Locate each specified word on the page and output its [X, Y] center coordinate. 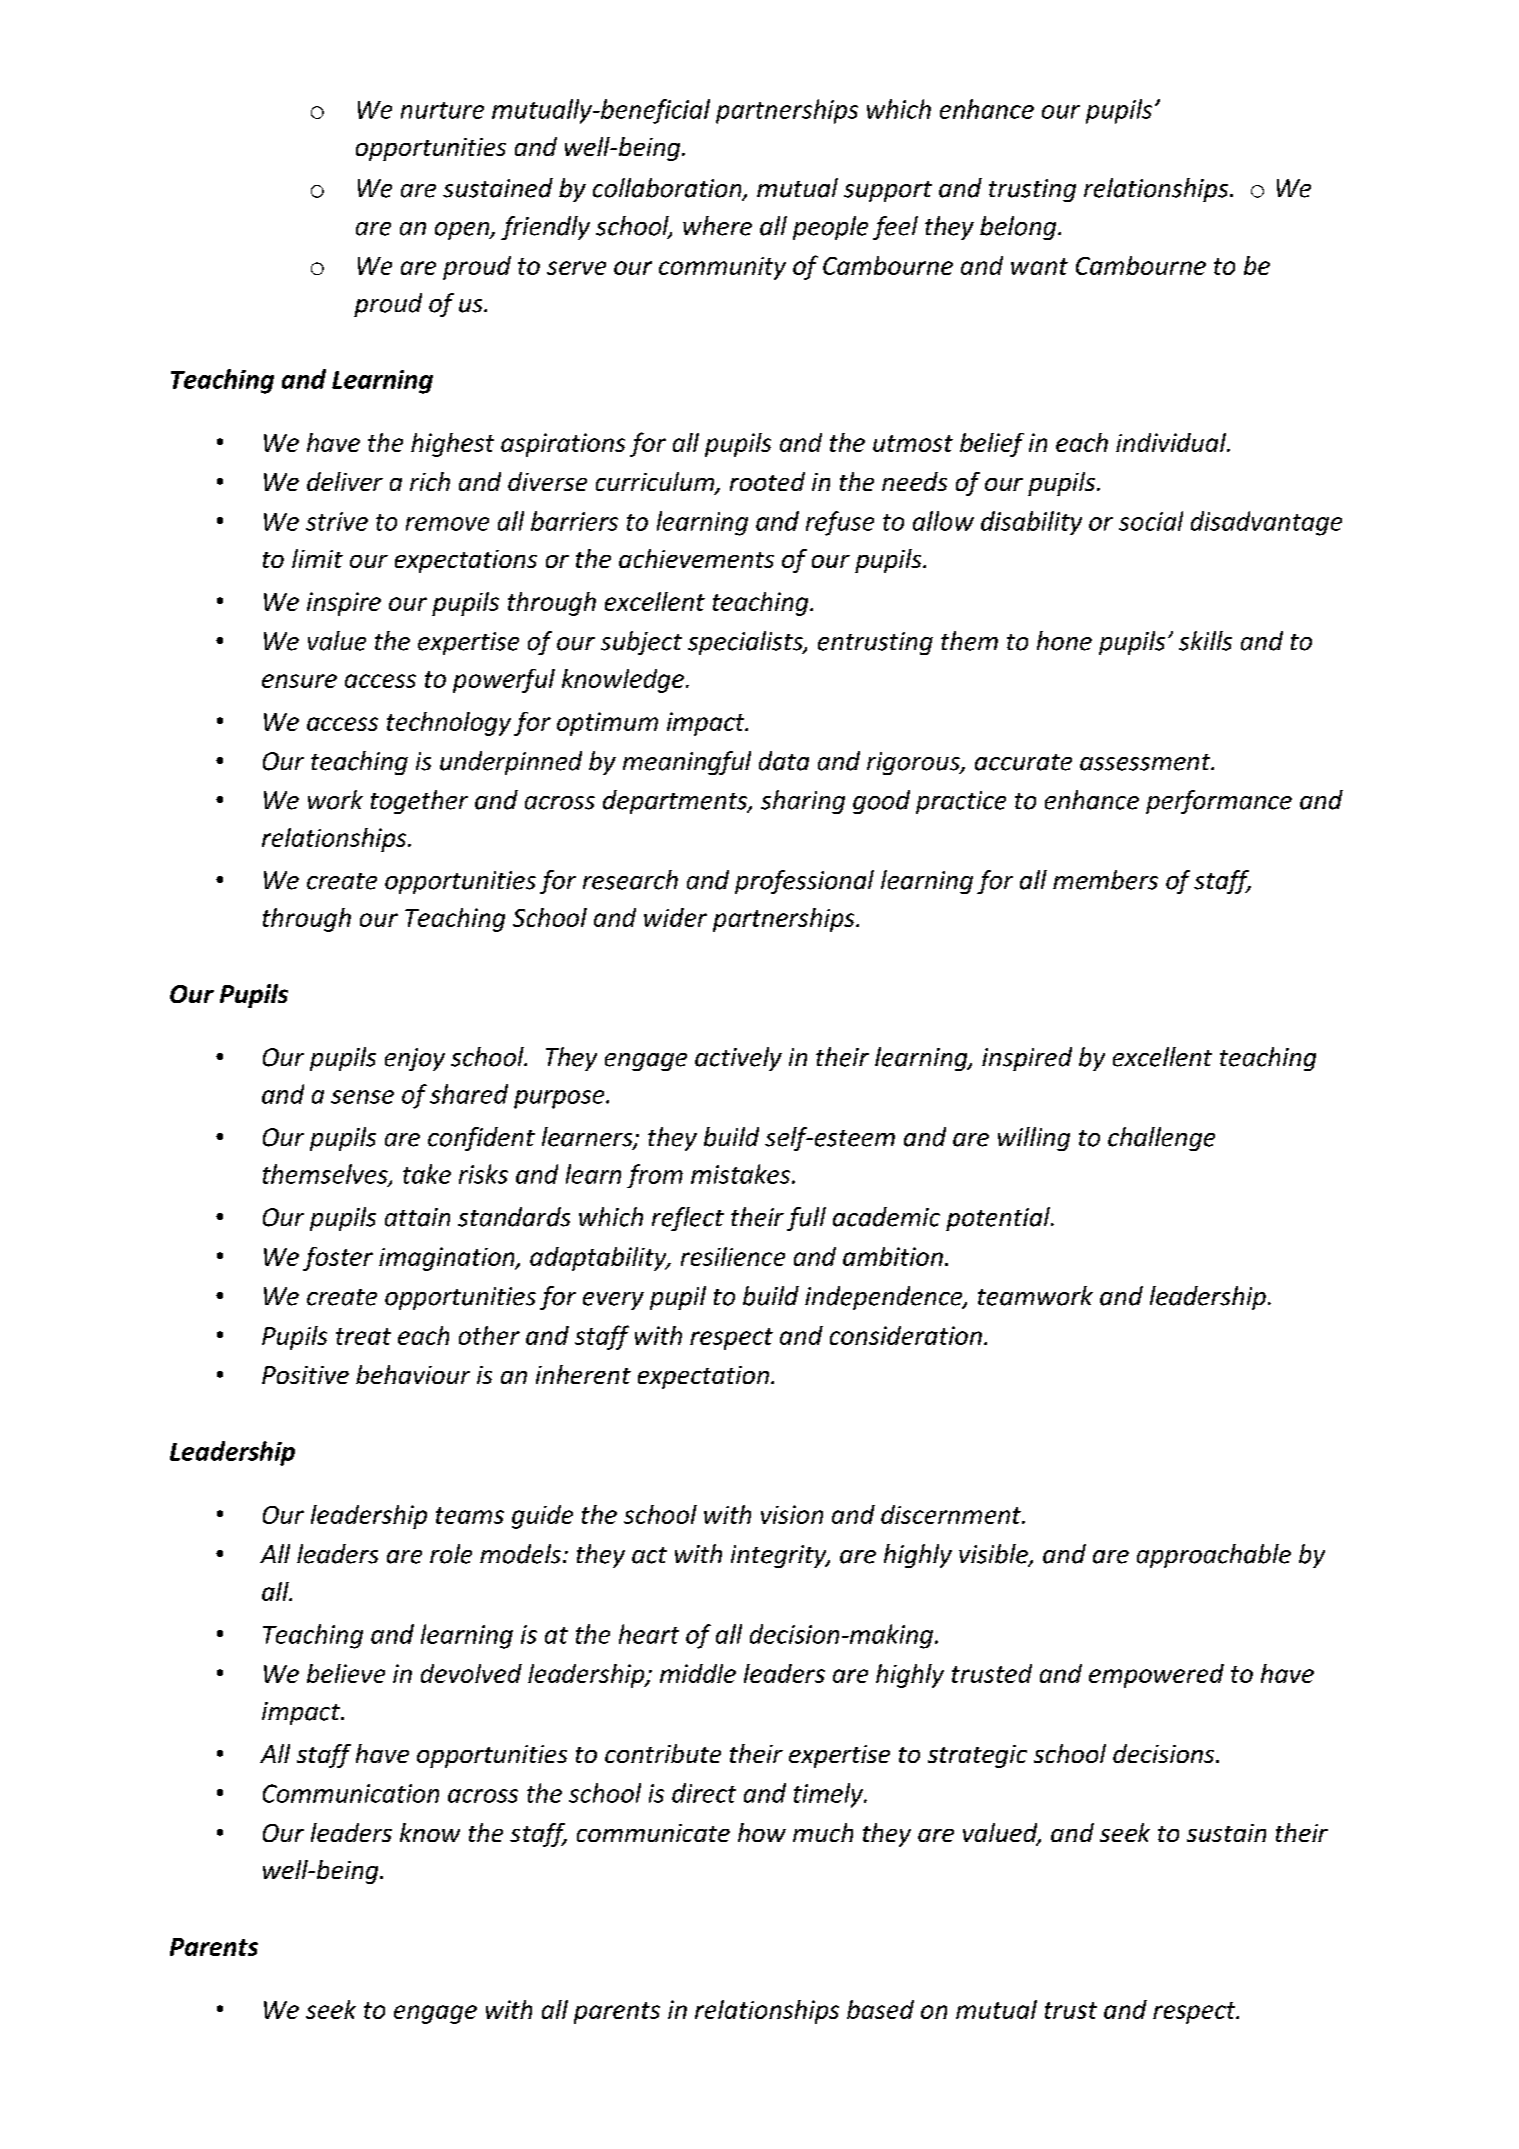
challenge [1161, 1139]
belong [1019, 228]
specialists [746, 643]
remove [447, 524]
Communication [351, 1793]
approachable [1214, 1556]
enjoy [415, 1059]
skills [1205, 641]
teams [470, 1515]
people [830, 228]
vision [792, 1514]
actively [738, 1059]
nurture [442, 110]
